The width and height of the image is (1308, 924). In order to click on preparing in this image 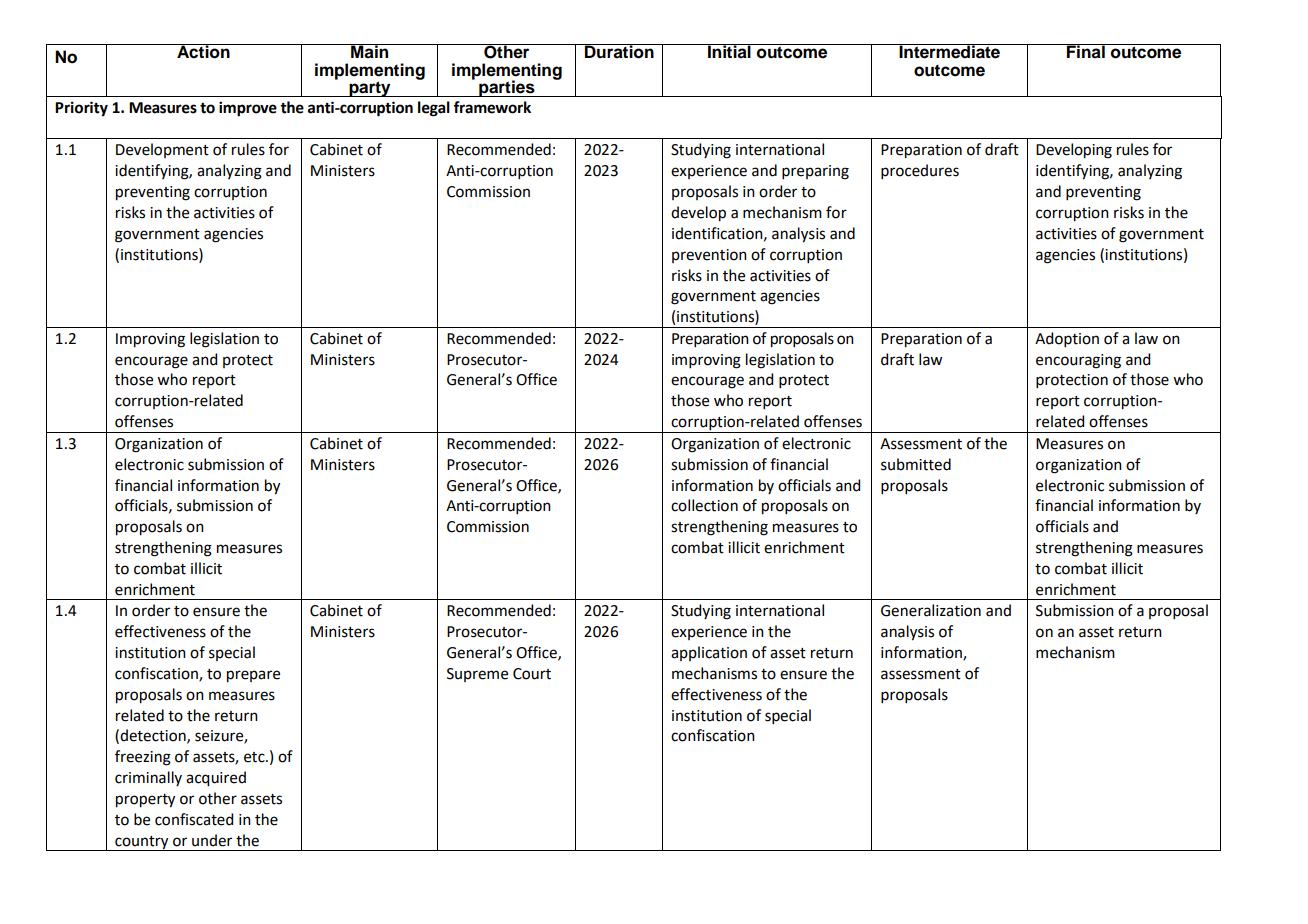, I will do `click(815, 172)`.
